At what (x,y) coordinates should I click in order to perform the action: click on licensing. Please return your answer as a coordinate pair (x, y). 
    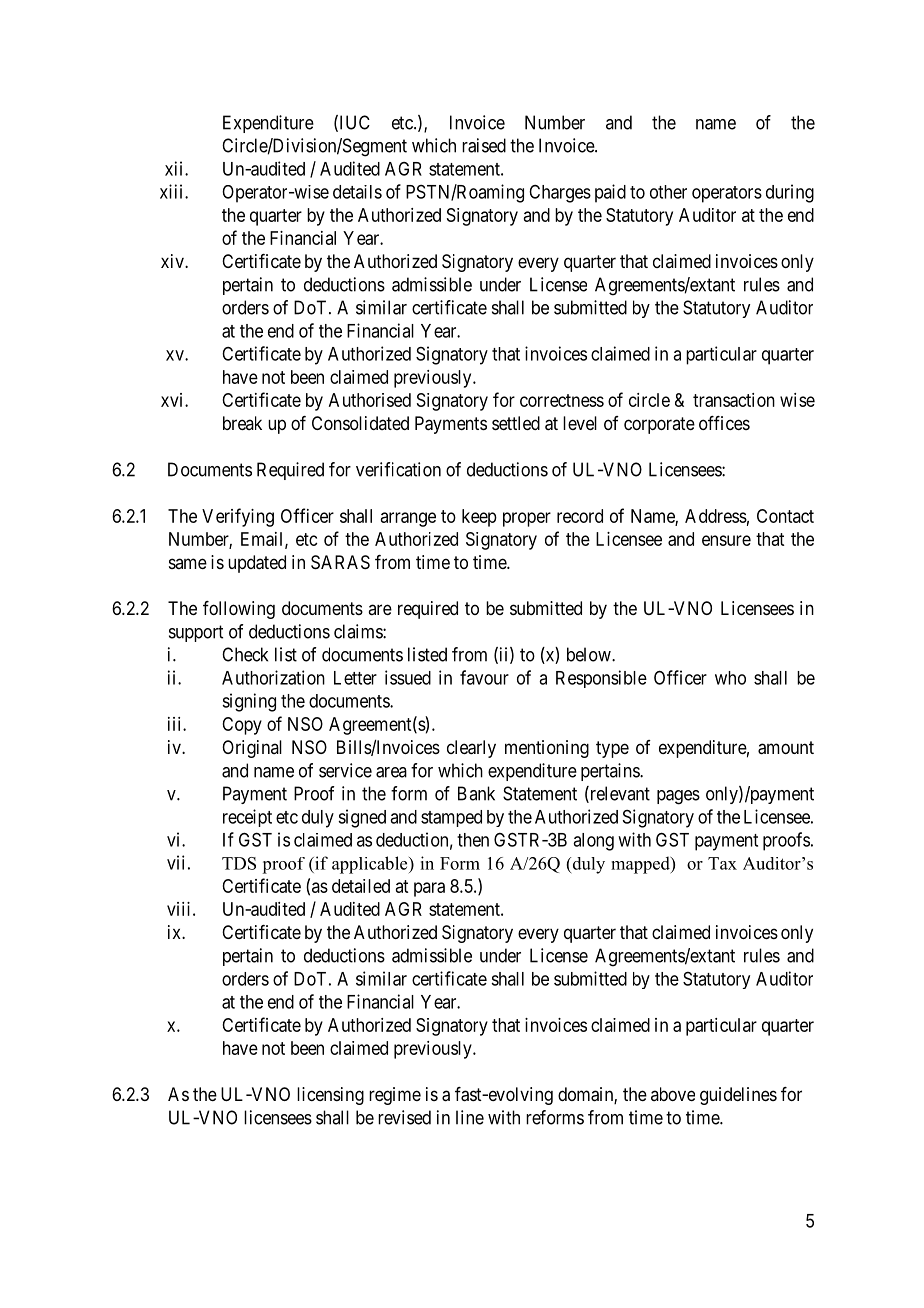
    Looking at the image, I should click on (330, 1096).
